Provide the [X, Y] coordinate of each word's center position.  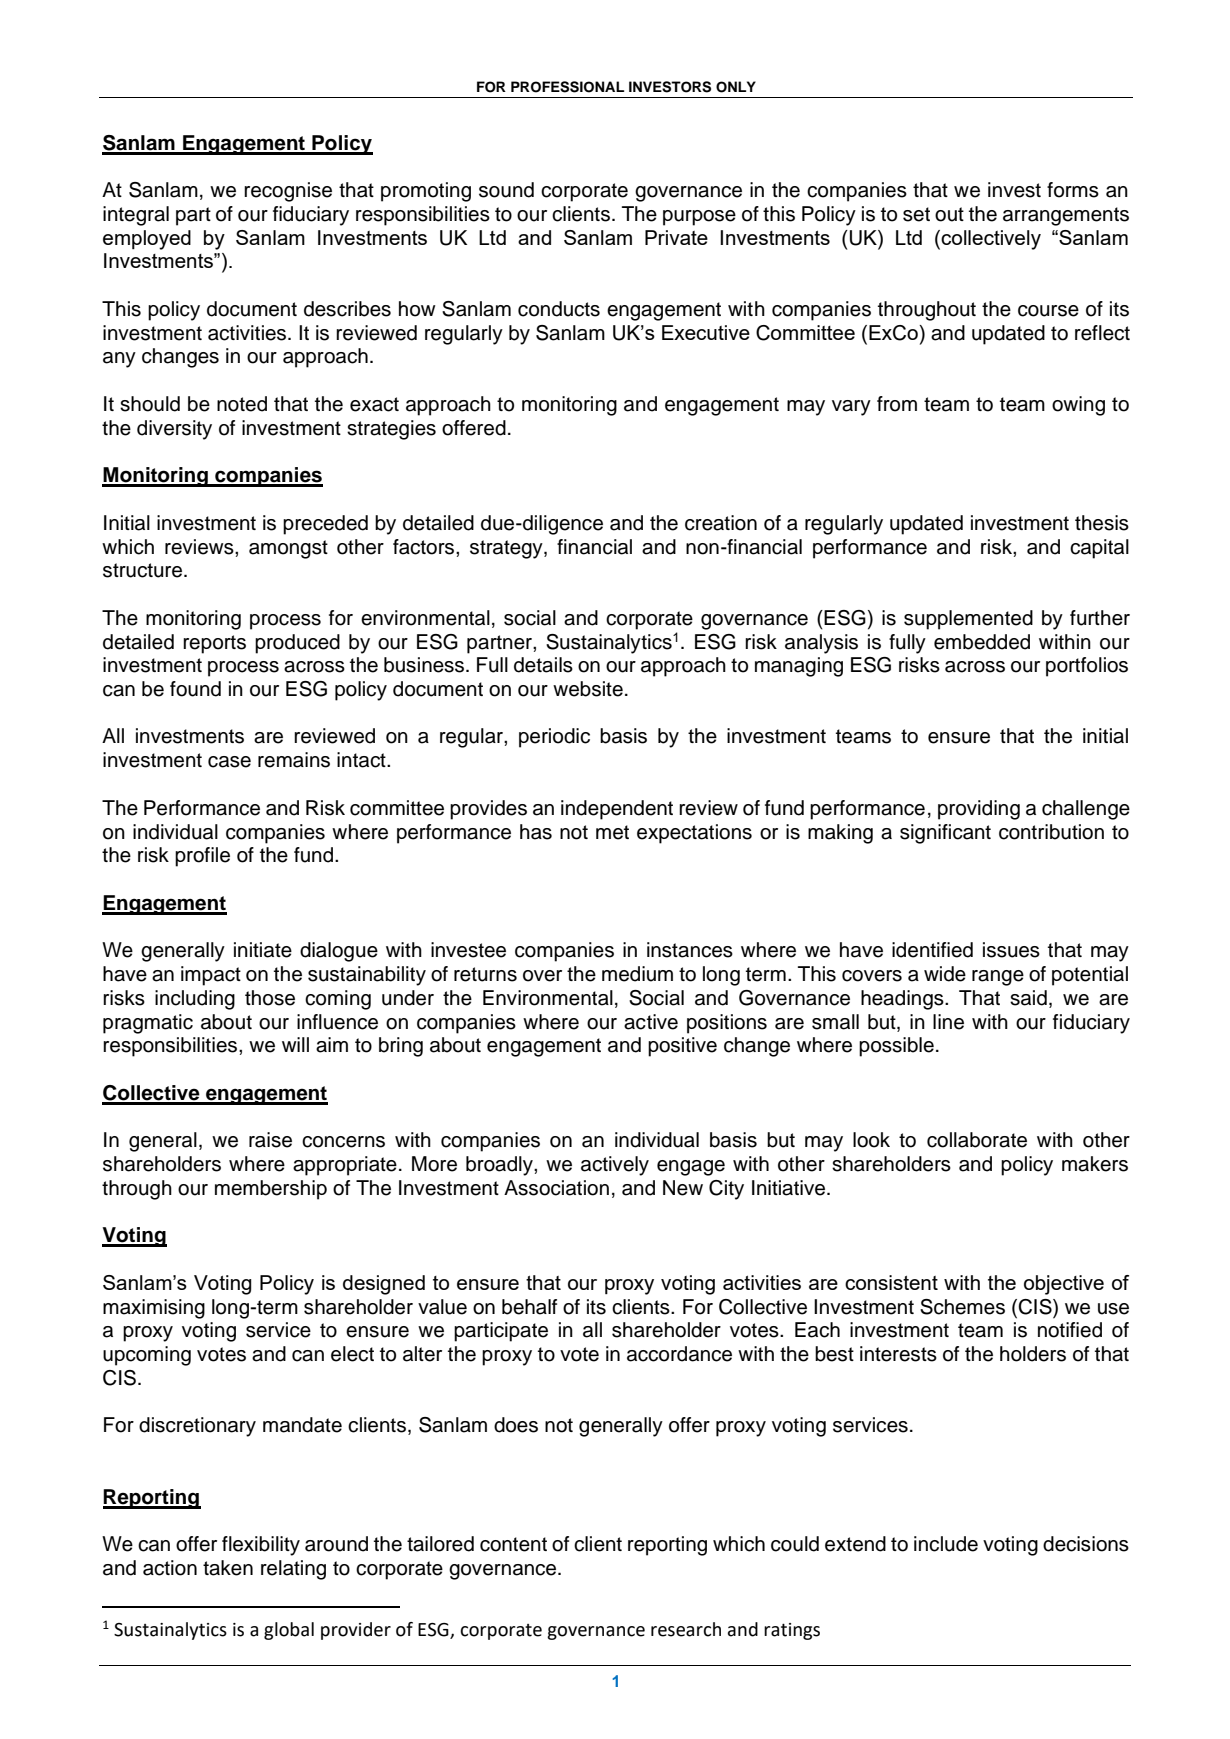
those [270, 998]
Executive [706, 332]
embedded [982, 642]
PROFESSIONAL [567, 87]
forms [1073, 190]
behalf [529, 1307]
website [588, 689]
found [195, 689]
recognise [288, 192]
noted [242, 404]
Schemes [962, 1307]
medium [637, 974]
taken [228, 1568]
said [1028, 998]
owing [1078, 406]
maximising [154, 1309]
